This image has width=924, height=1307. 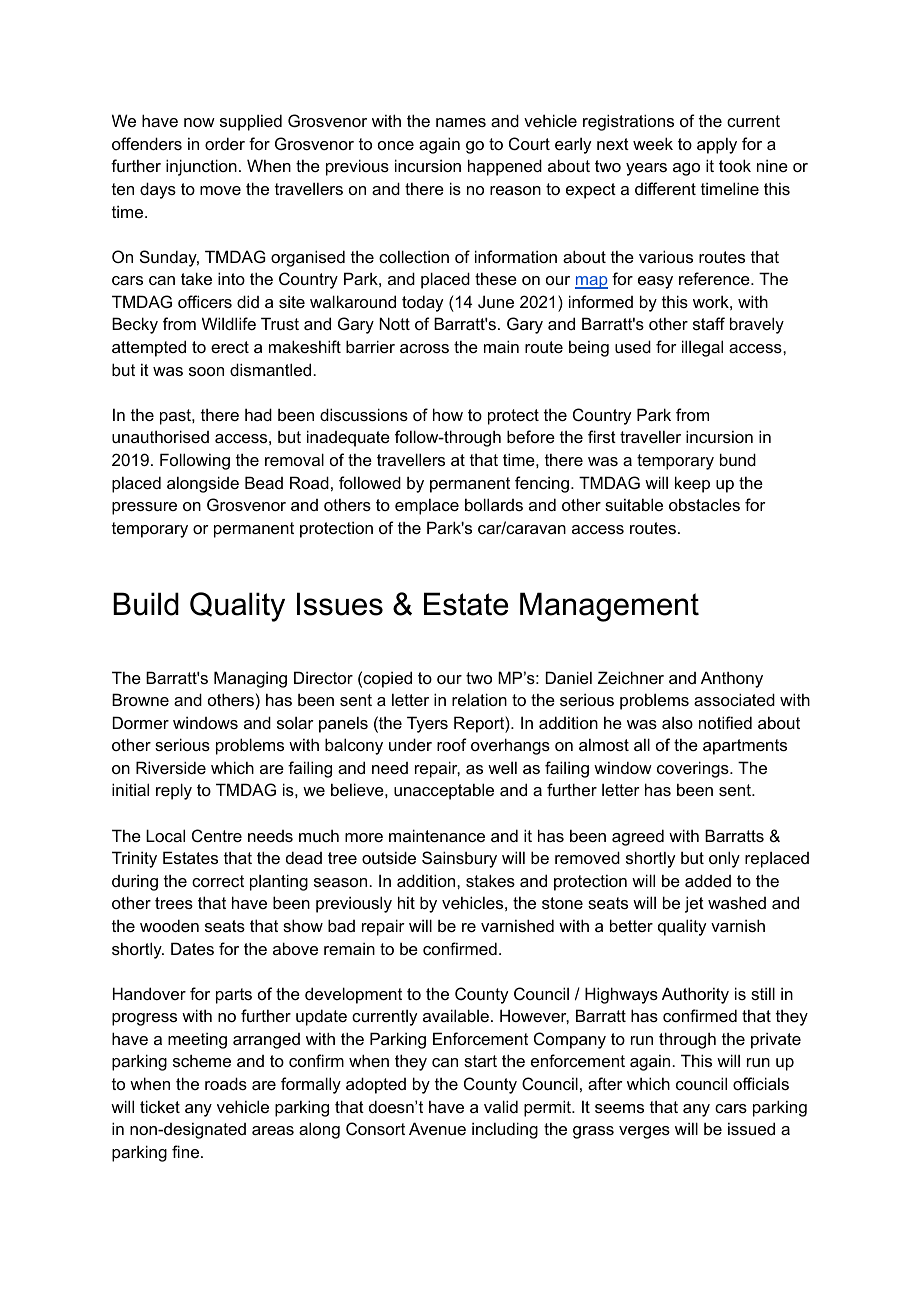 I want to click on apply, so click(x=717, y=145).
